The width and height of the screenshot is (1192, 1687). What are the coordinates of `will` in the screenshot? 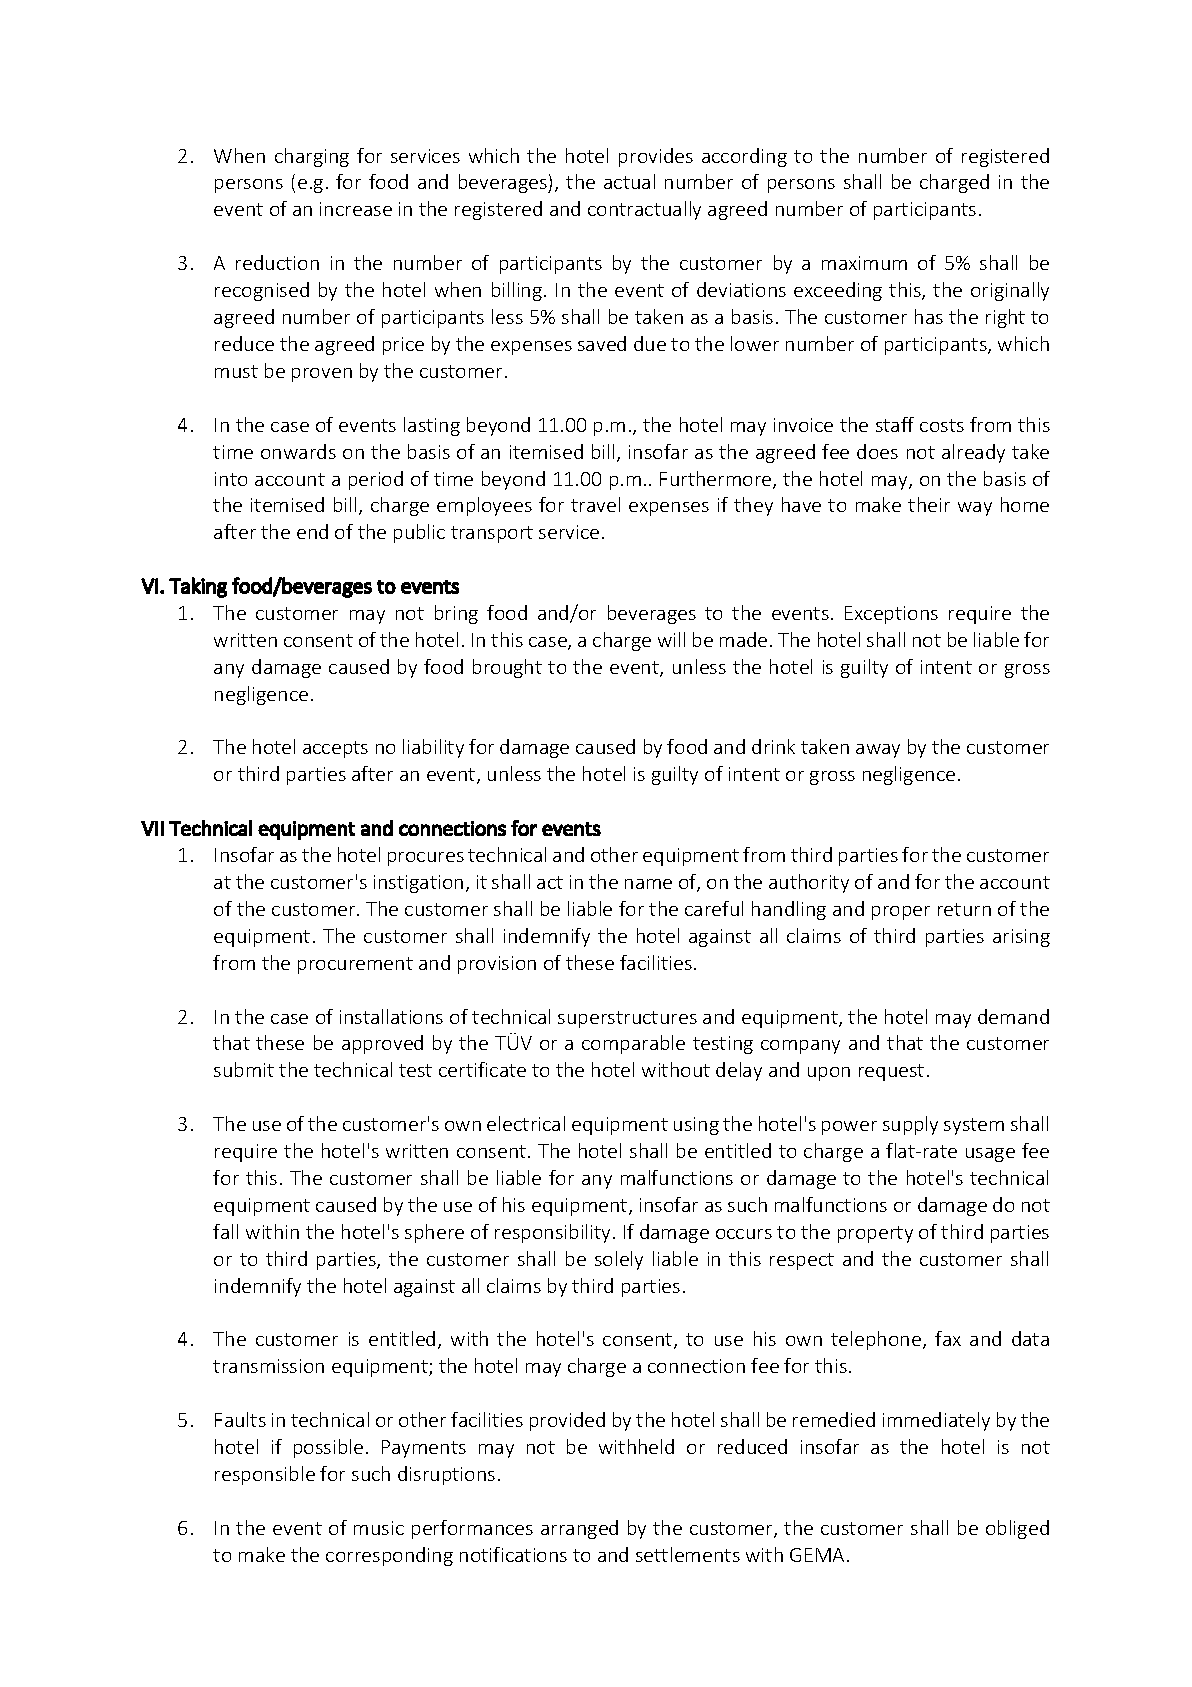 It's located at (671, 639).
